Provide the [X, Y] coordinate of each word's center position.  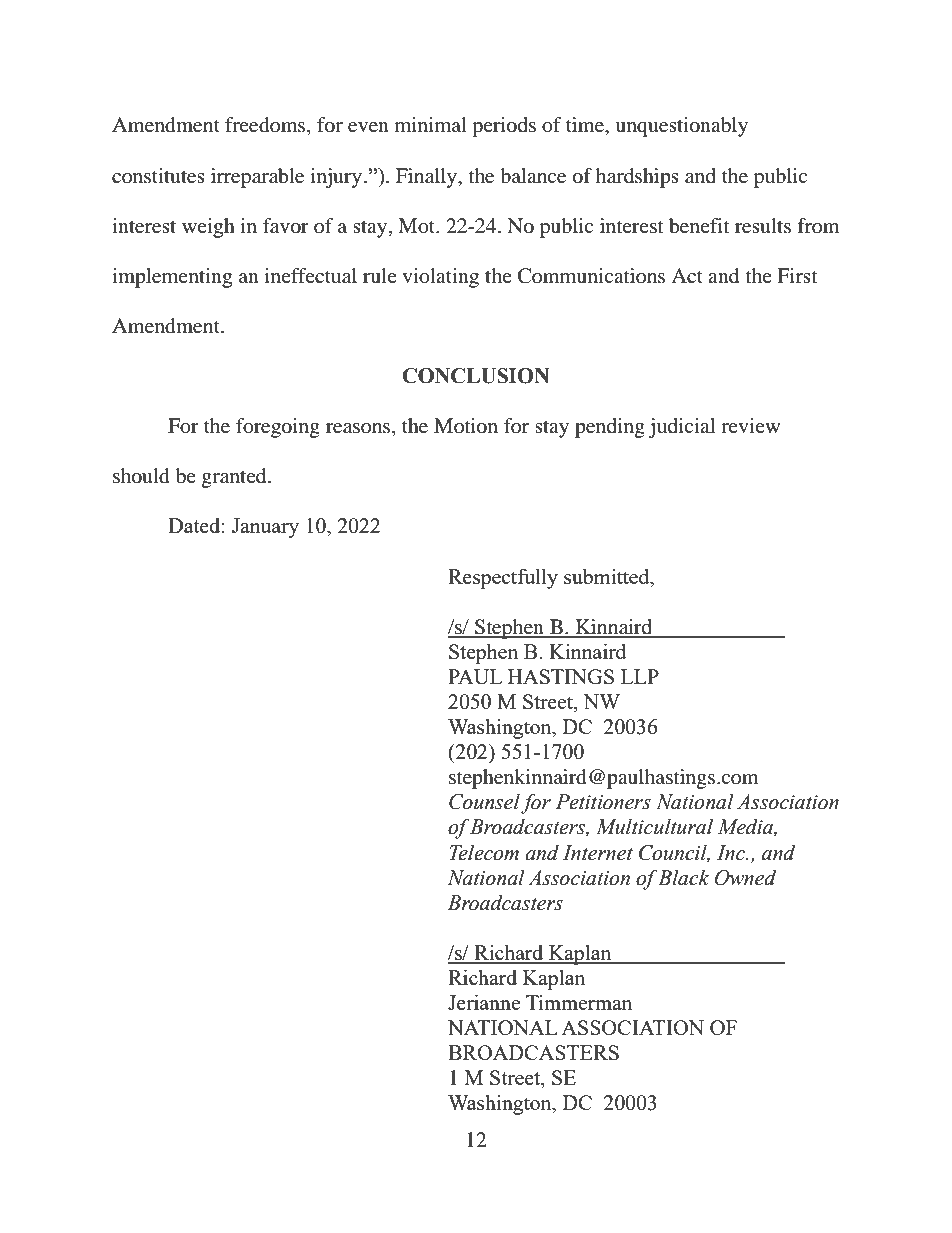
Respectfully [503, 578]
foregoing [278, 428]
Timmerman [579, 1002]
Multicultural [654, 826]
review [750, 425]
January [265, 528]
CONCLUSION [475, 376]
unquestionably [681, 127]
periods [504, 127]
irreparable [257, 178]
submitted [608, 576]
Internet [598, 853]
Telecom [484, 852]
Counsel [484, 801]
